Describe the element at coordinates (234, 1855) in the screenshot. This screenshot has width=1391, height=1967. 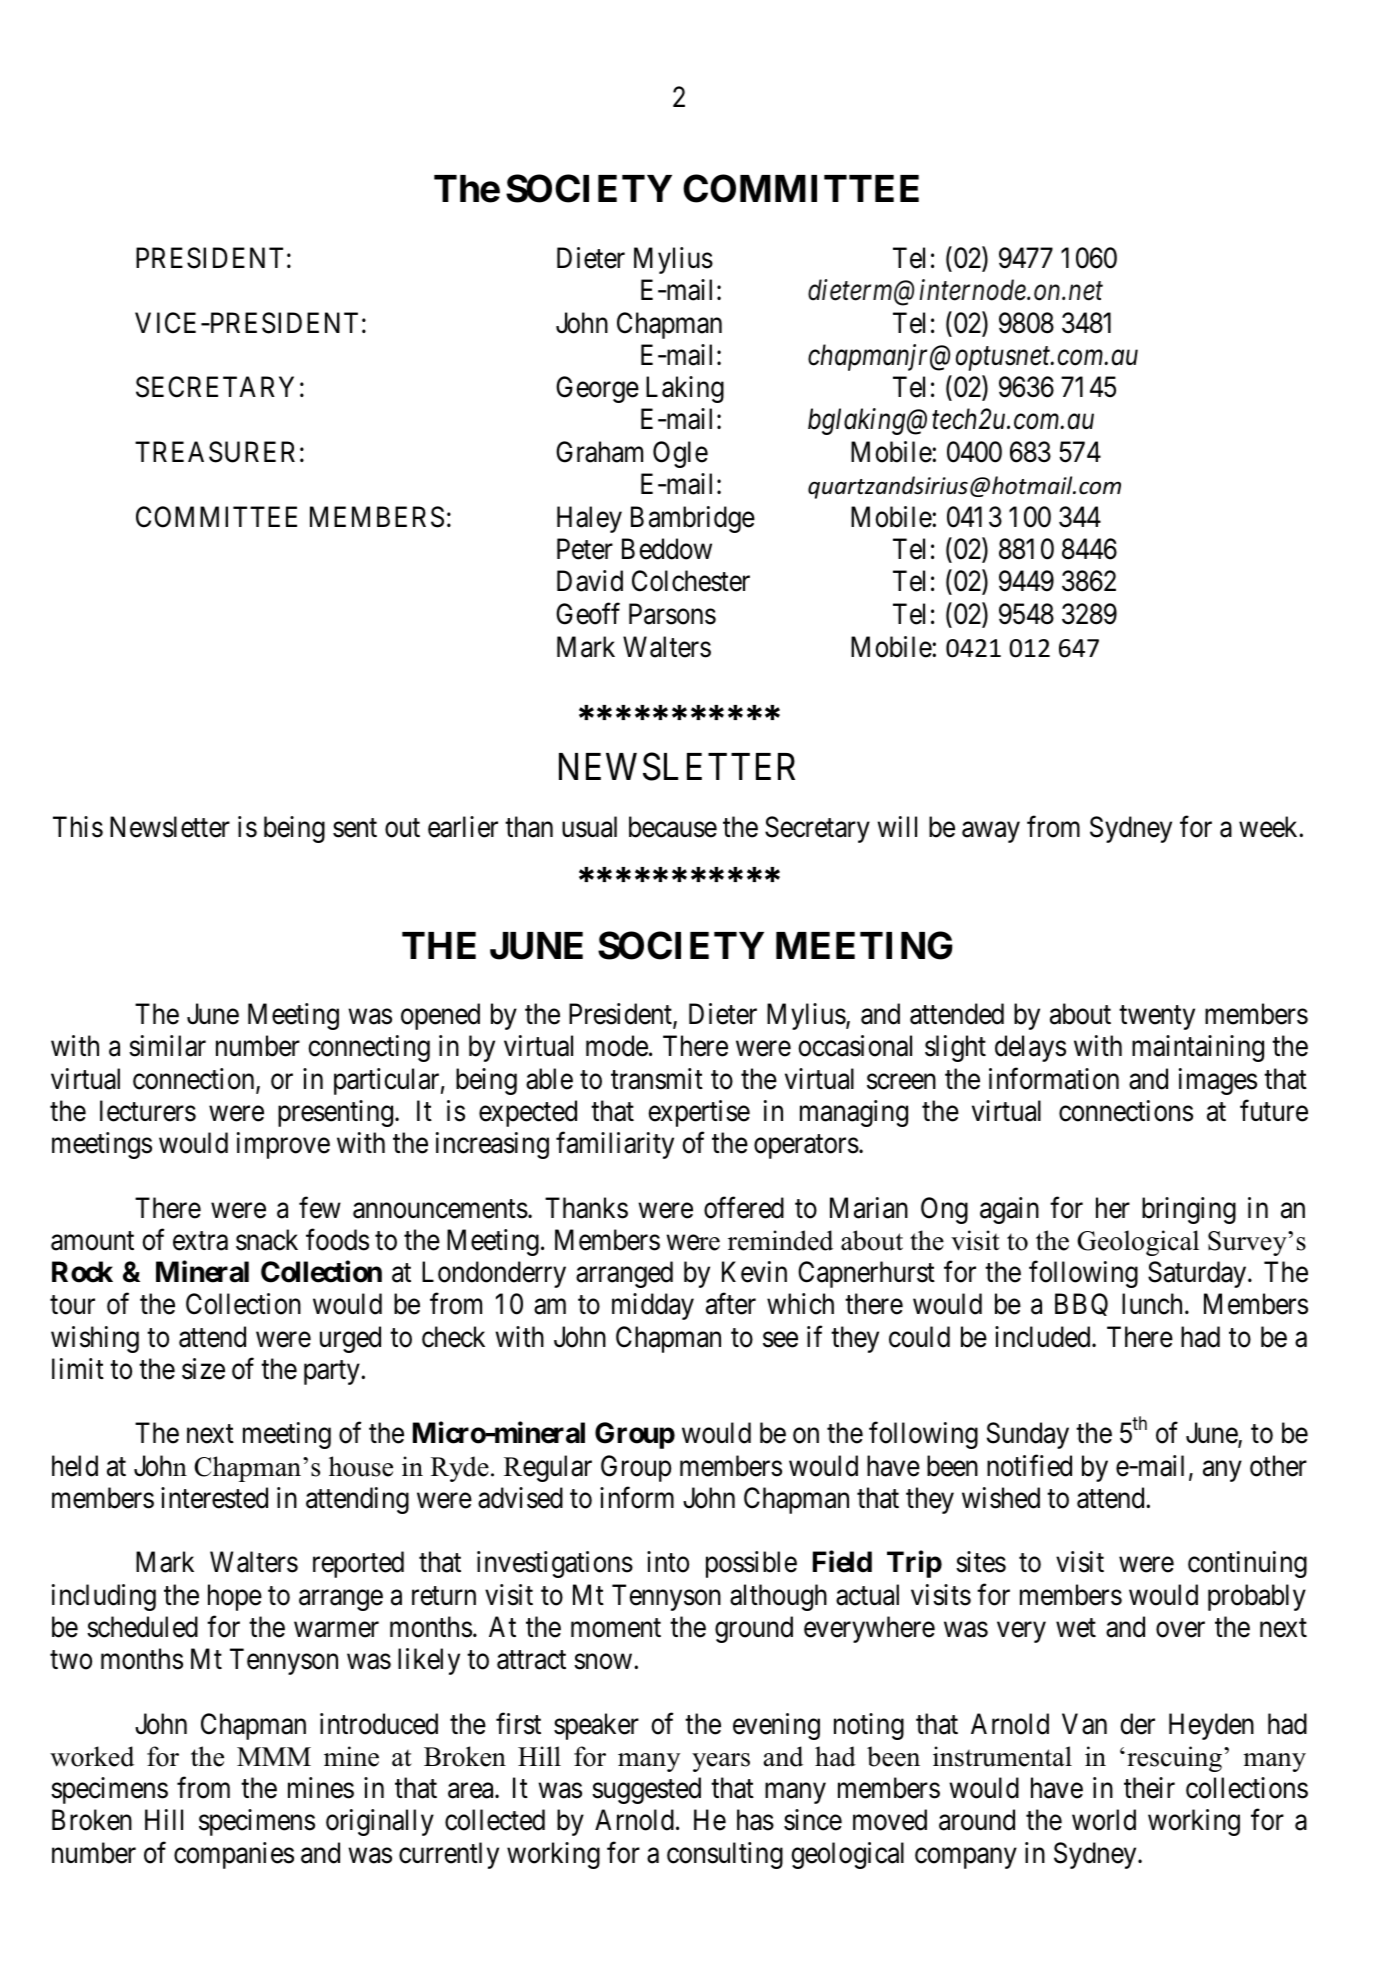
I see `companies` at that location.
